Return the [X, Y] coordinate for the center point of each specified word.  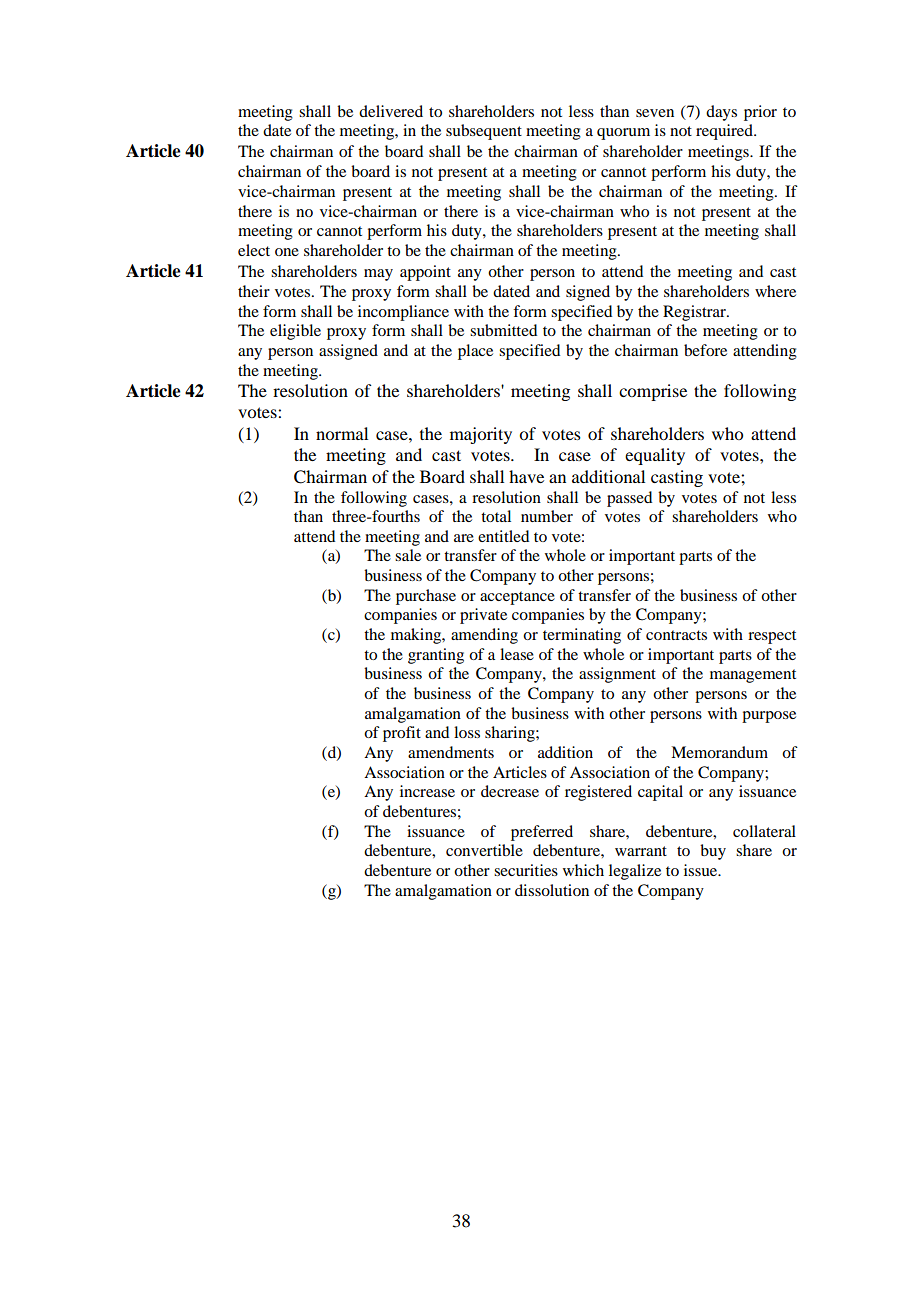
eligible [295, 332]
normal [342, 433]
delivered [391, 111]
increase [427, 791]
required [725, 132]
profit [402, 734]
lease [517, 654]
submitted [503, 330]
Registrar [695, 313]
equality [655, 456]
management [753, 676]
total [496, 516]
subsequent [484, 132]
